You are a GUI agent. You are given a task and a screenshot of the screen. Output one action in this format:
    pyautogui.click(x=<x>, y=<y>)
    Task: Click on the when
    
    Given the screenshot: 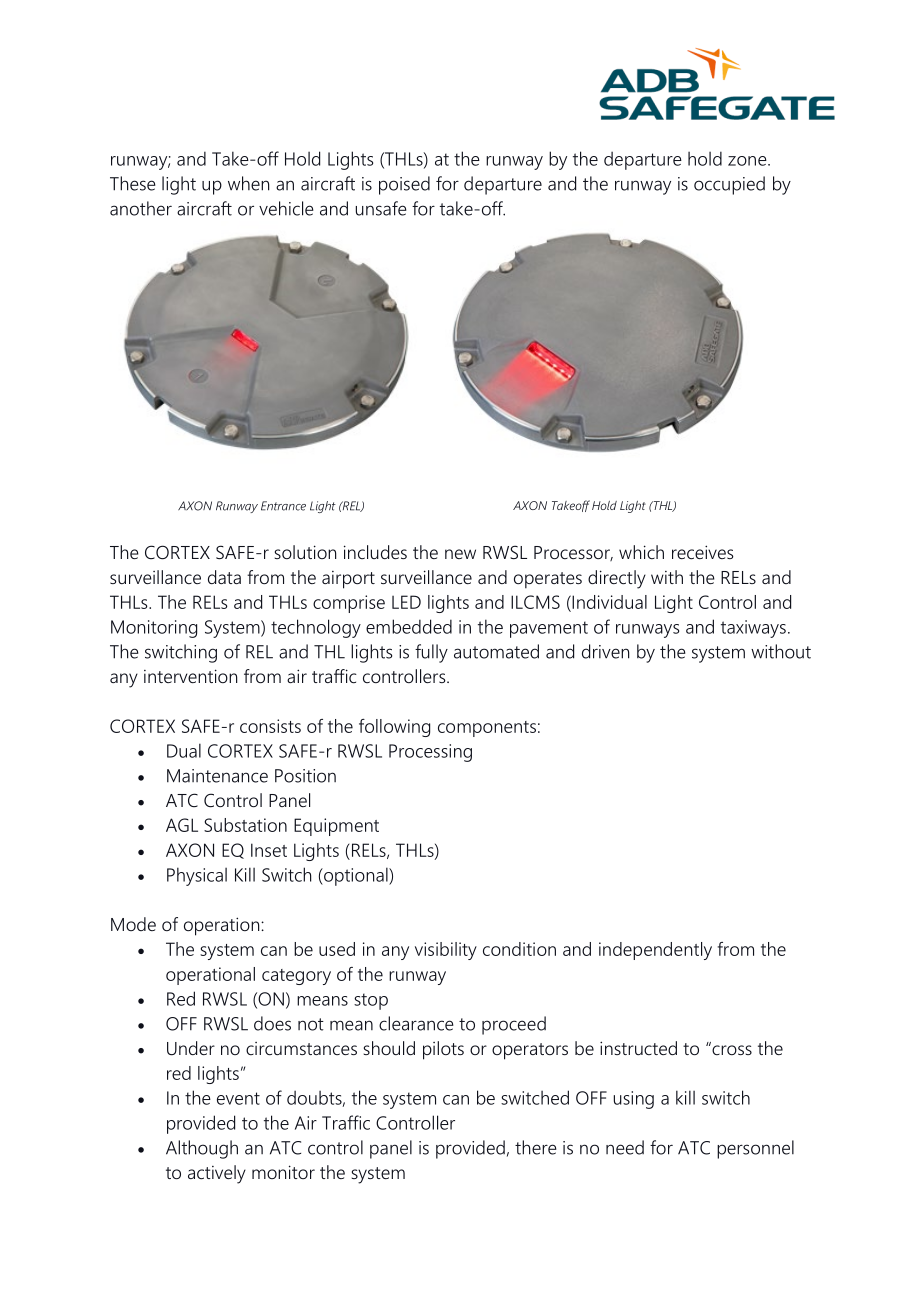 What is the action you would take?
    pyautogui.click(x=249, y=183)
